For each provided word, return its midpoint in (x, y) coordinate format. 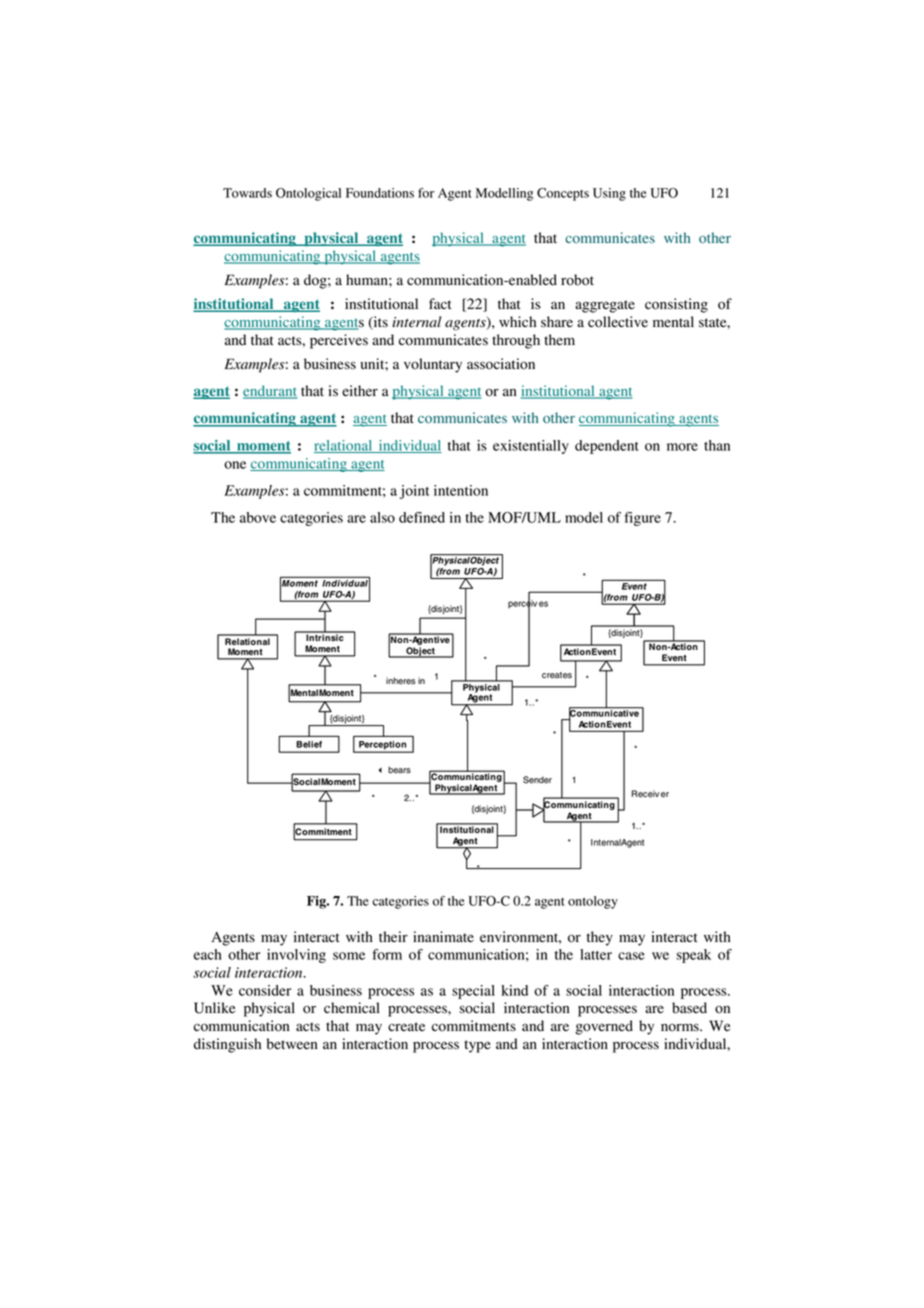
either (360, 391)
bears (399, 770)
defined (422, 517)
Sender (537, 780)
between (292, 1044)
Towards (247, 193)
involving (296, 956)
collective (618, 322)
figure (642, 519)
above (258, 517)
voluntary (433, 365)
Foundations (380, 193)
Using (609, 194)
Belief (309, 744)
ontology (593, 902)
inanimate (443, 937)
